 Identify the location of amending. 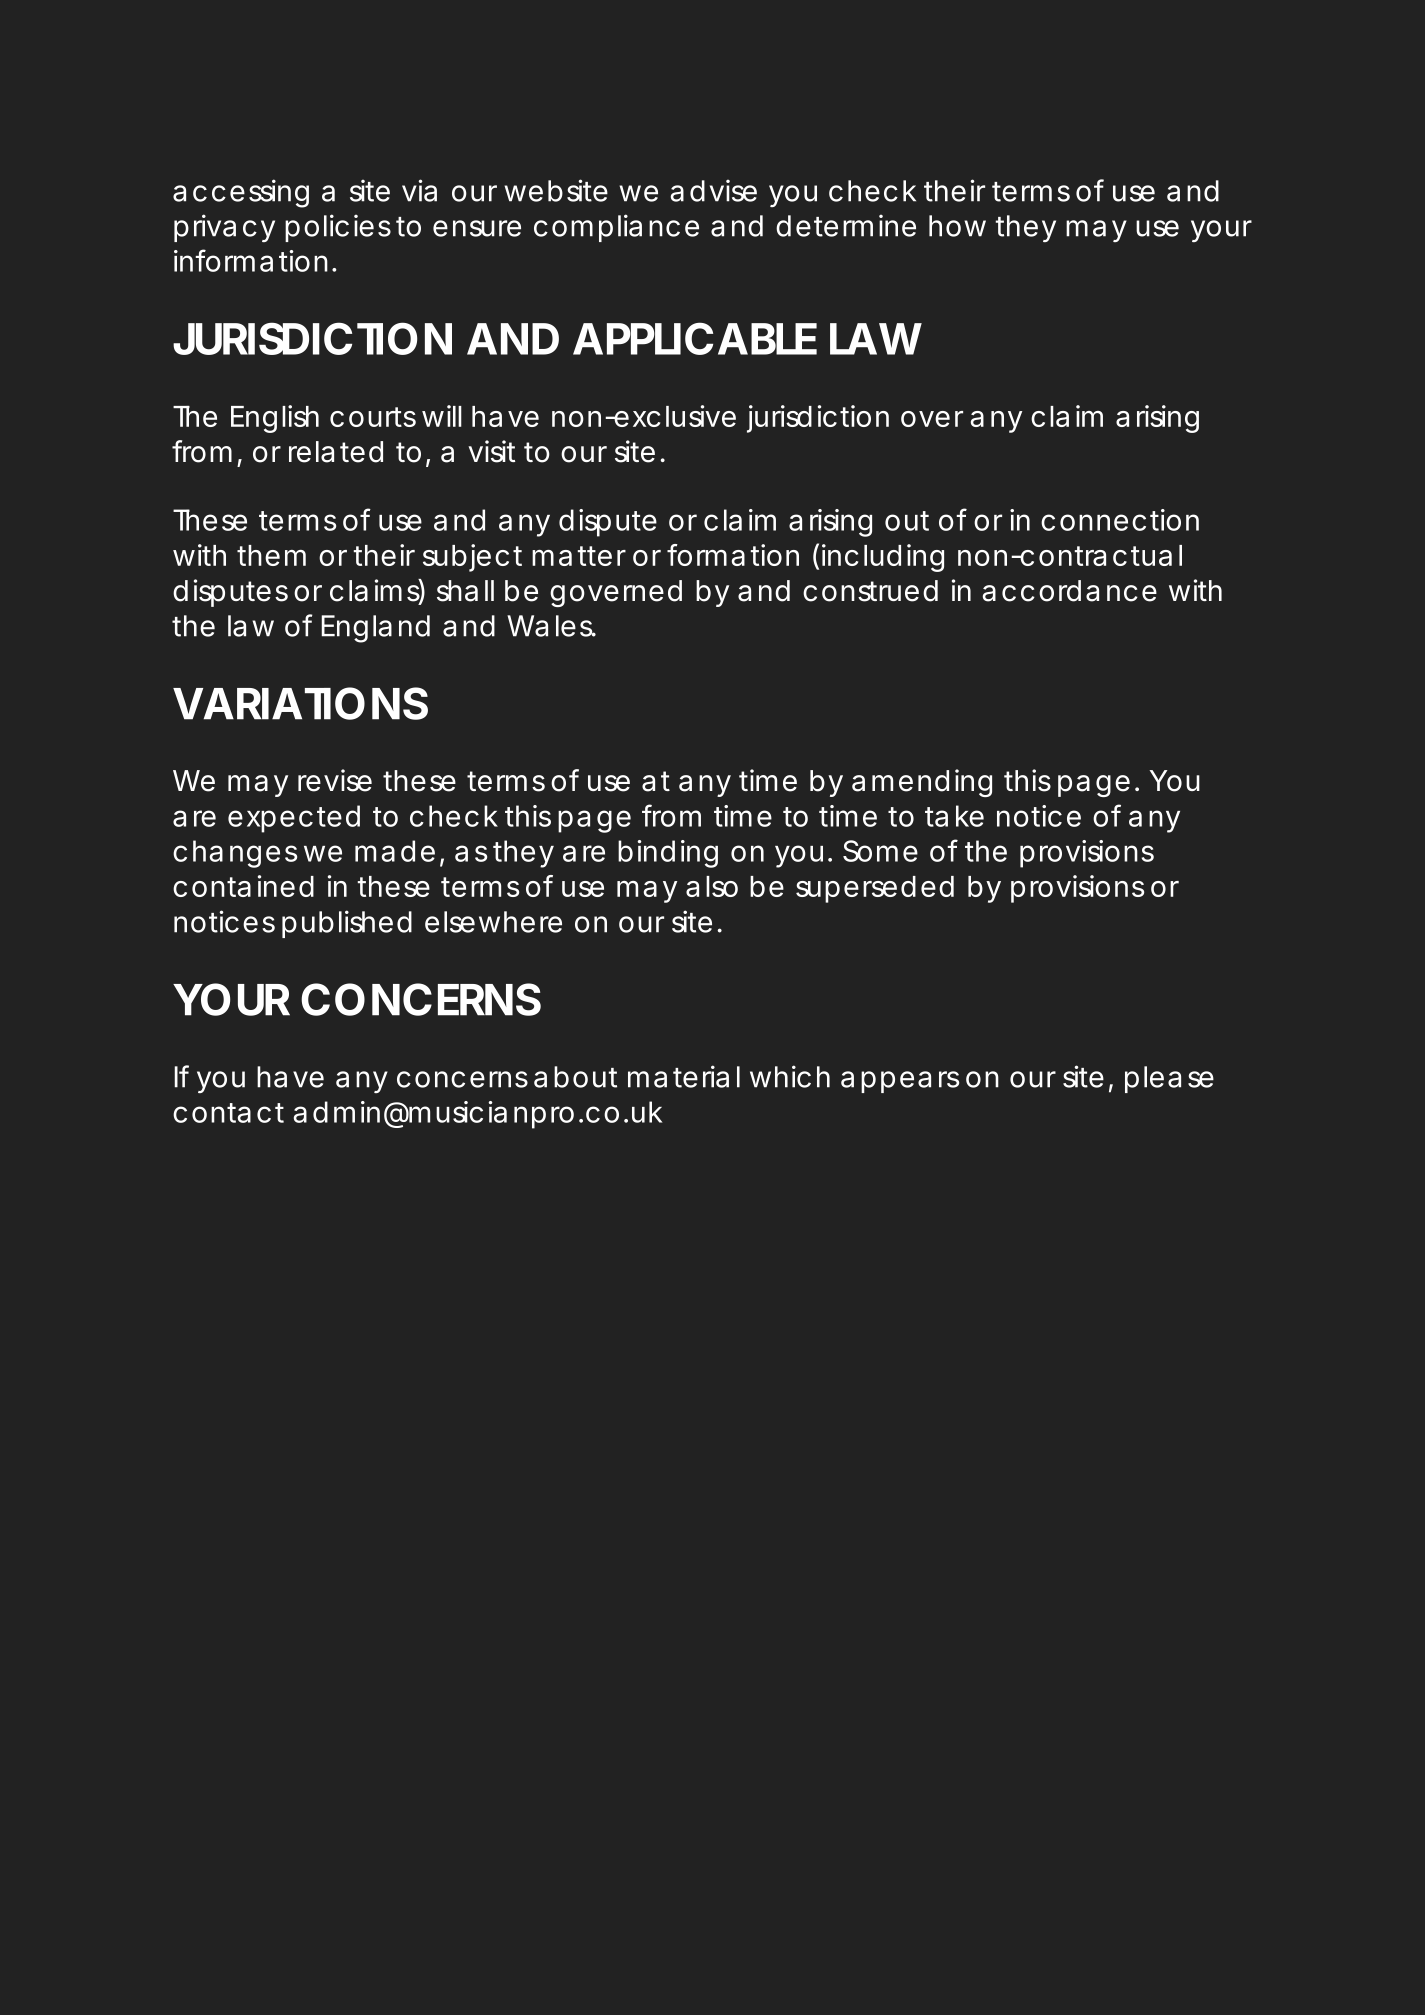
(922, 783).
